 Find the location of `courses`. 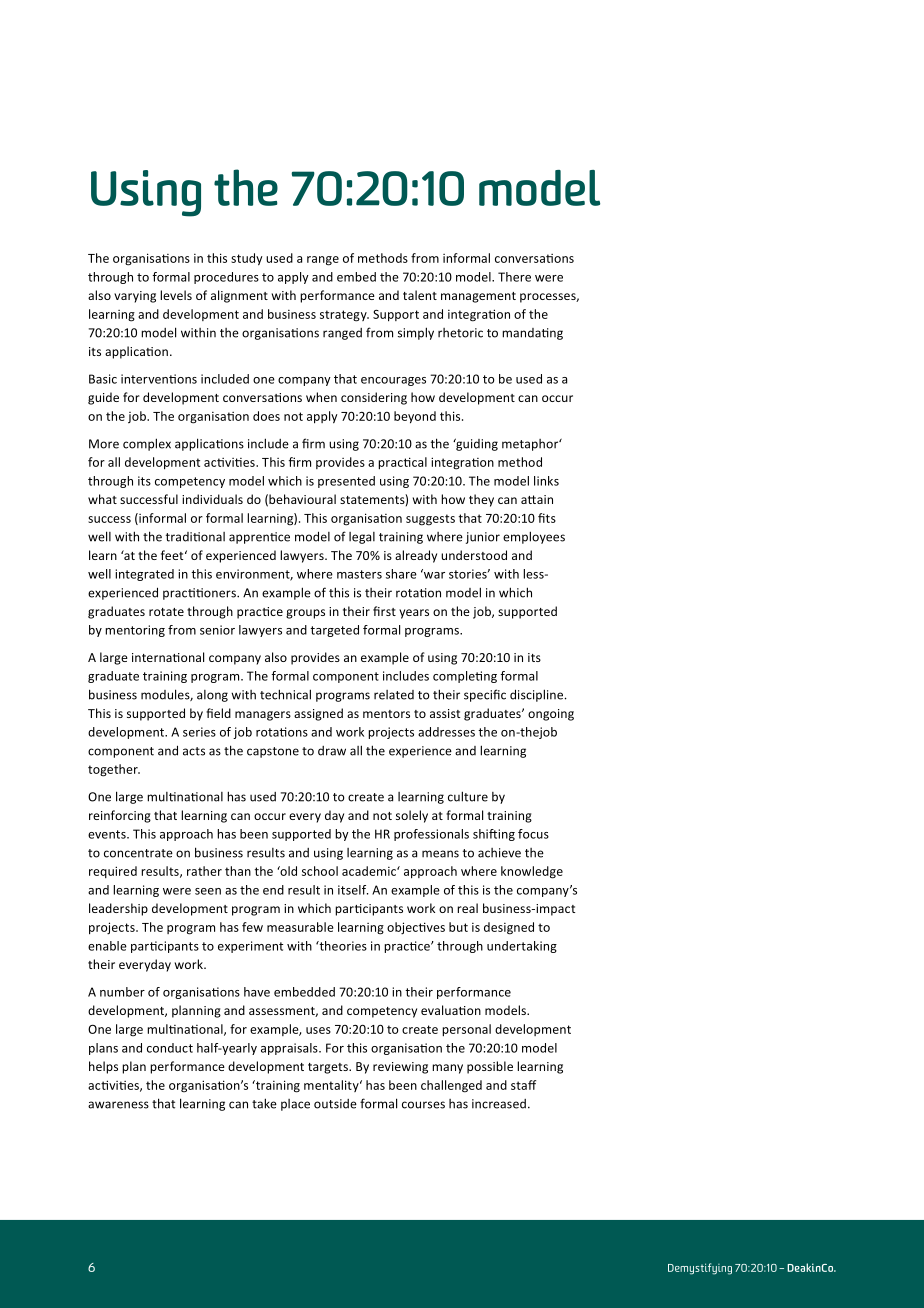

courses is located at coordinates (423, 1105).
